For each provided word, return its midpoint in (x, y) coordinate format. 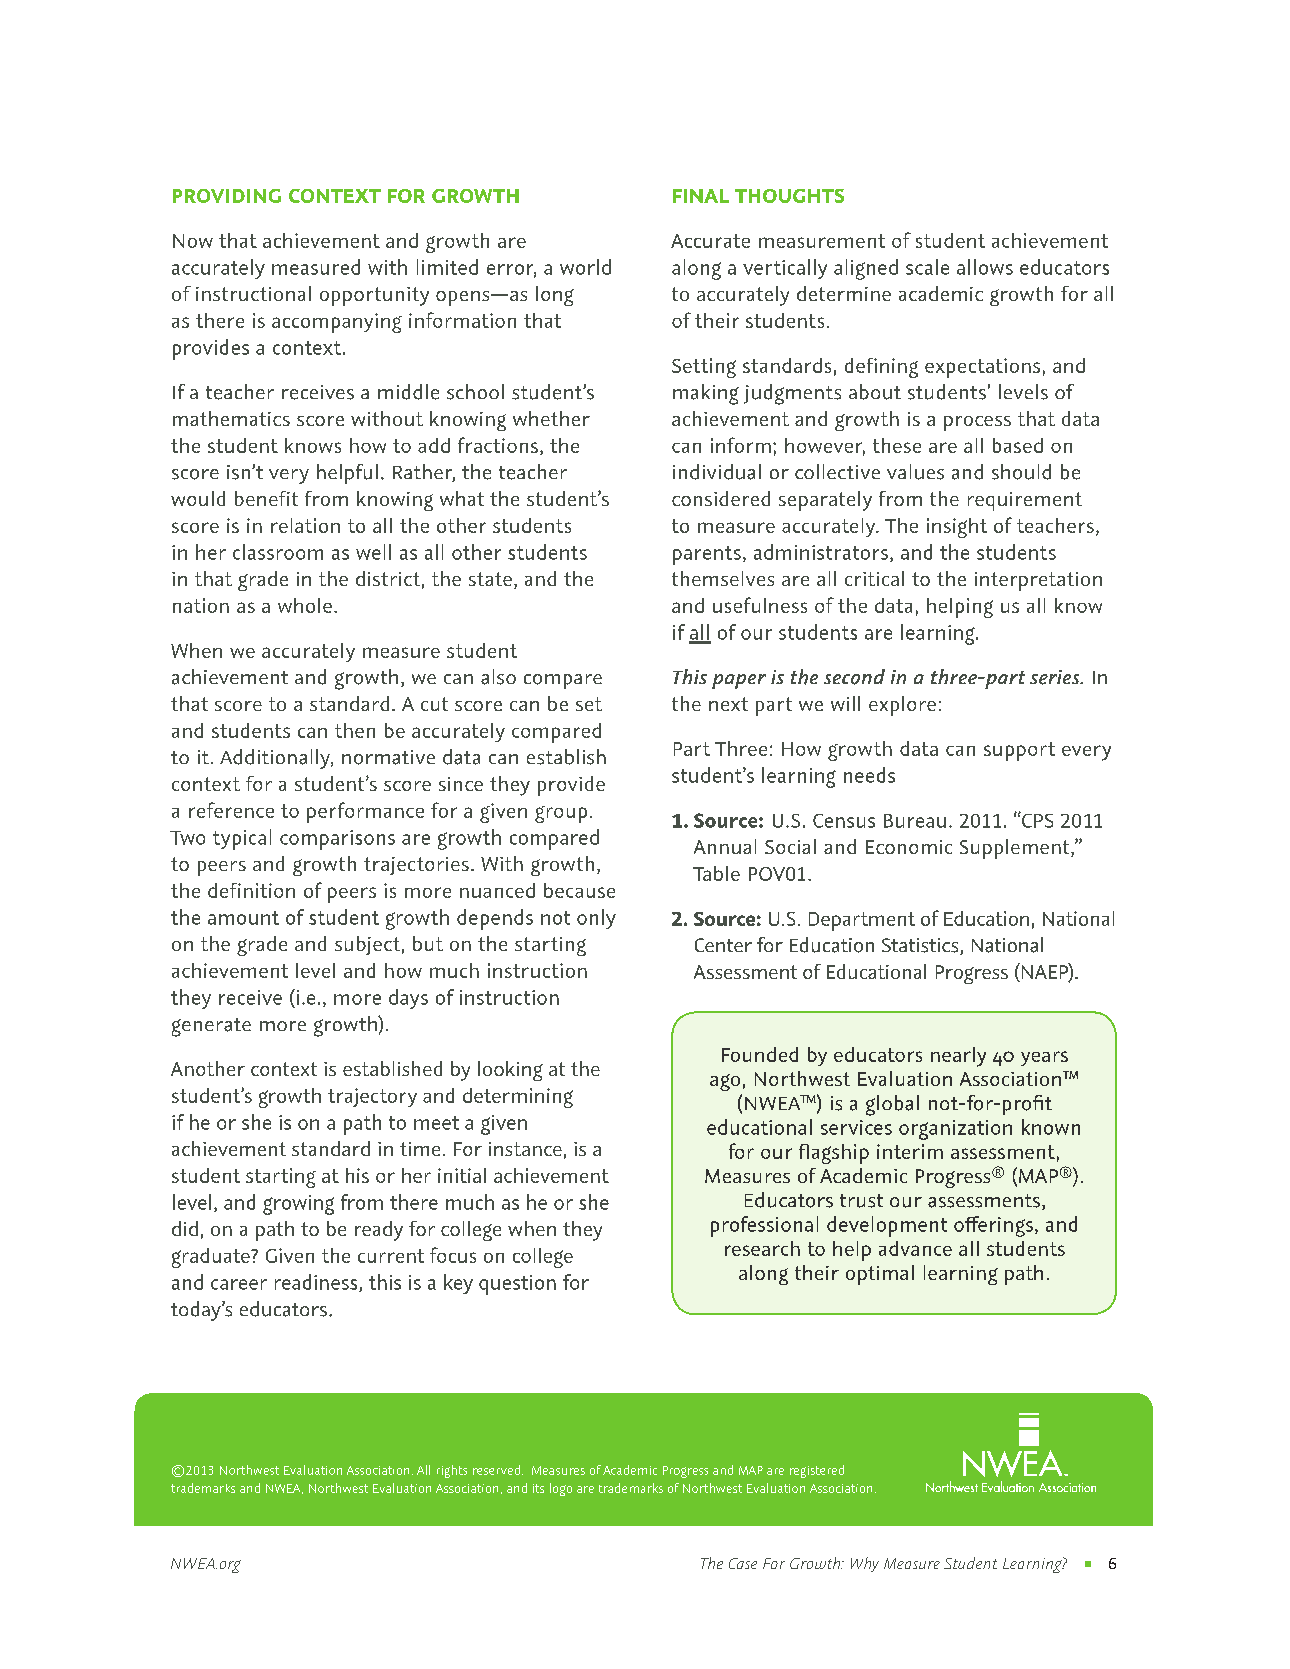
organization (955, 1130)
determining (518, 1098)
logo (561, 1489)
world (585, 267)
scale (927, 267)
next (728, 704)
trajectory (372, 1097)
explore (902, 706)
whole (305, 605)
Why (865, 1564)
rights (452, 1471)
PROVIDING (227, 196)
